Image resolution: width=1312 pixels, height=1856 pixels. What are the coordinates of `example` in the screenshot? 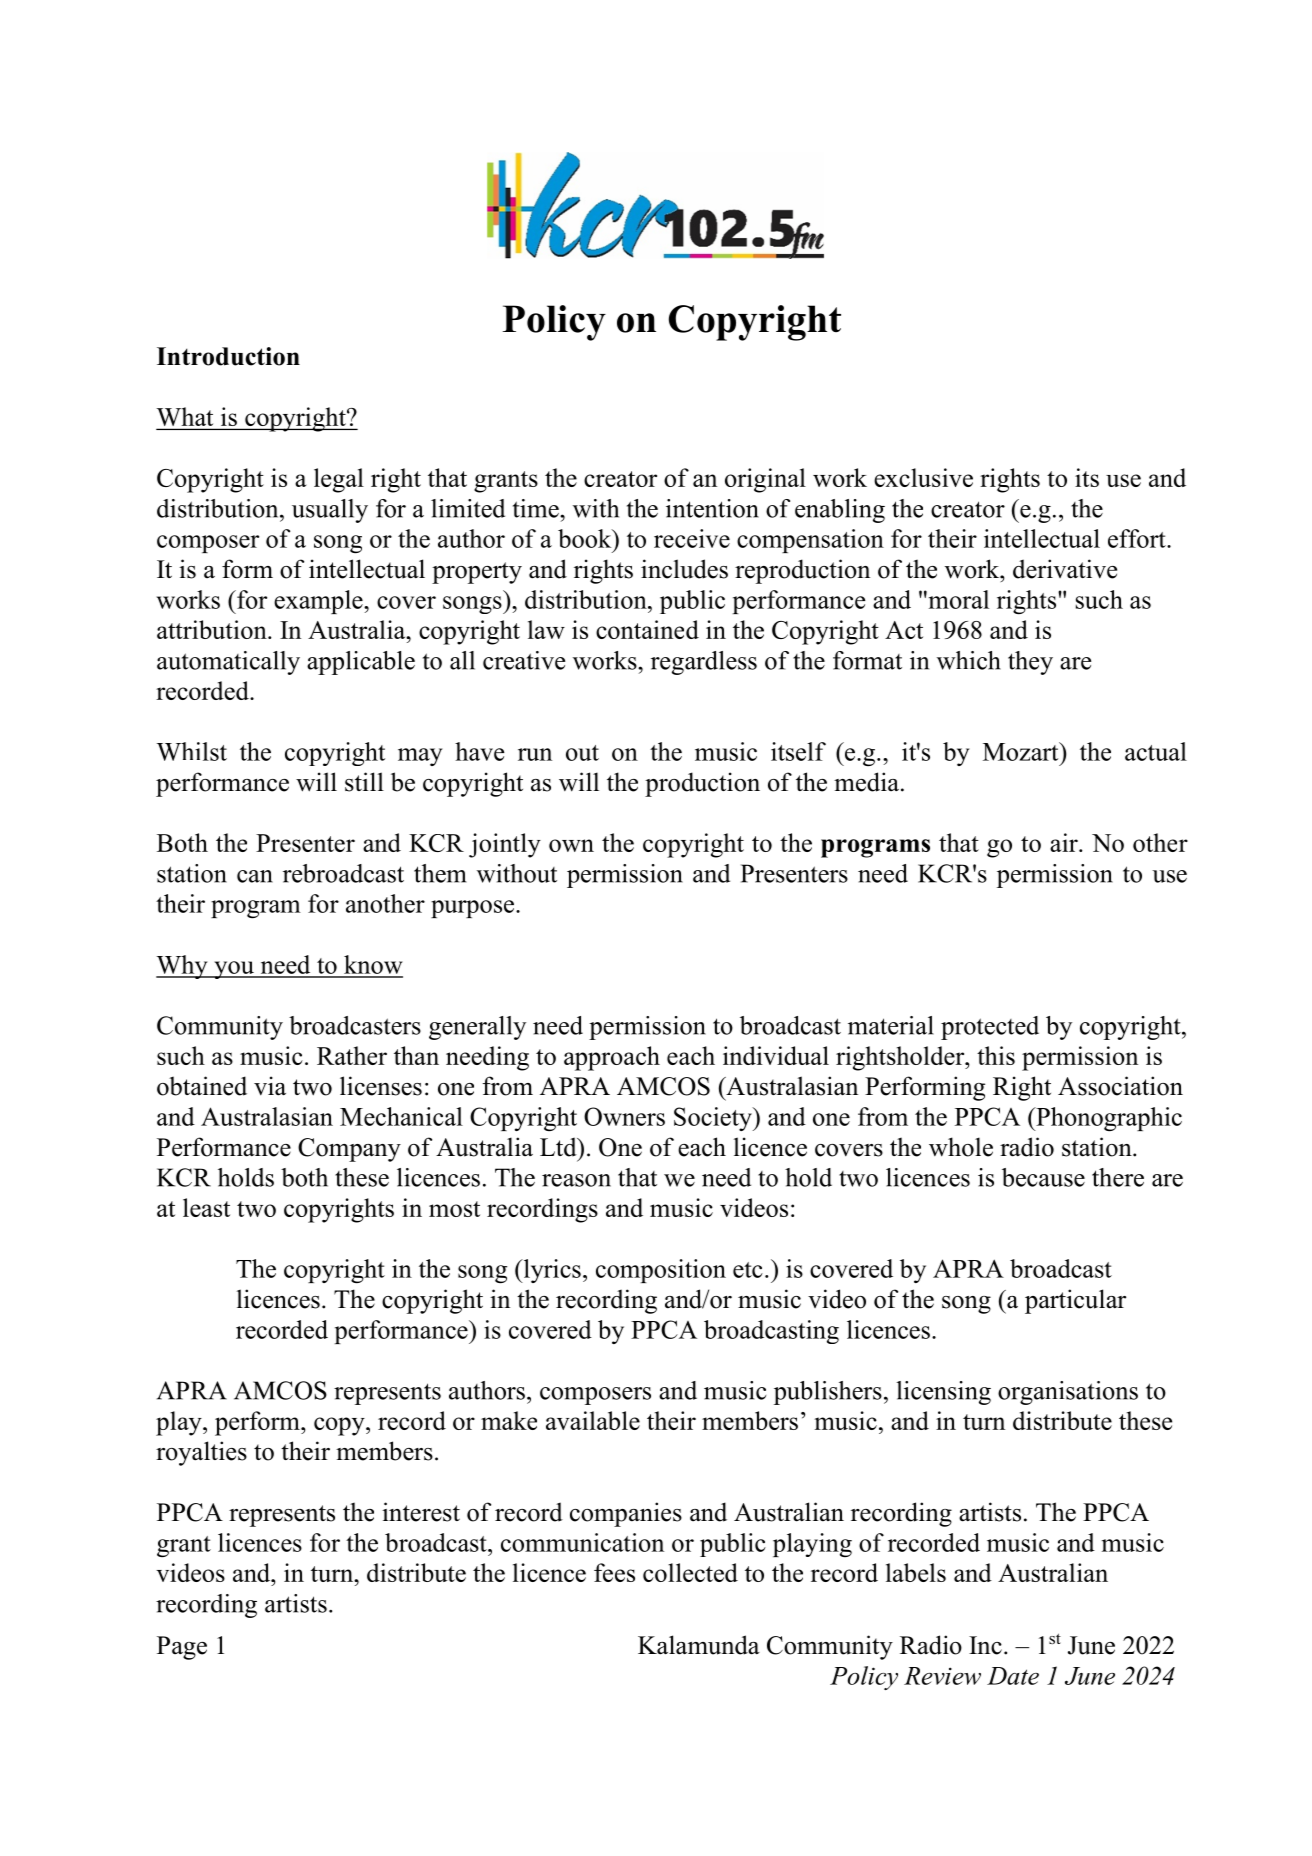 It's located at (319, 602).
